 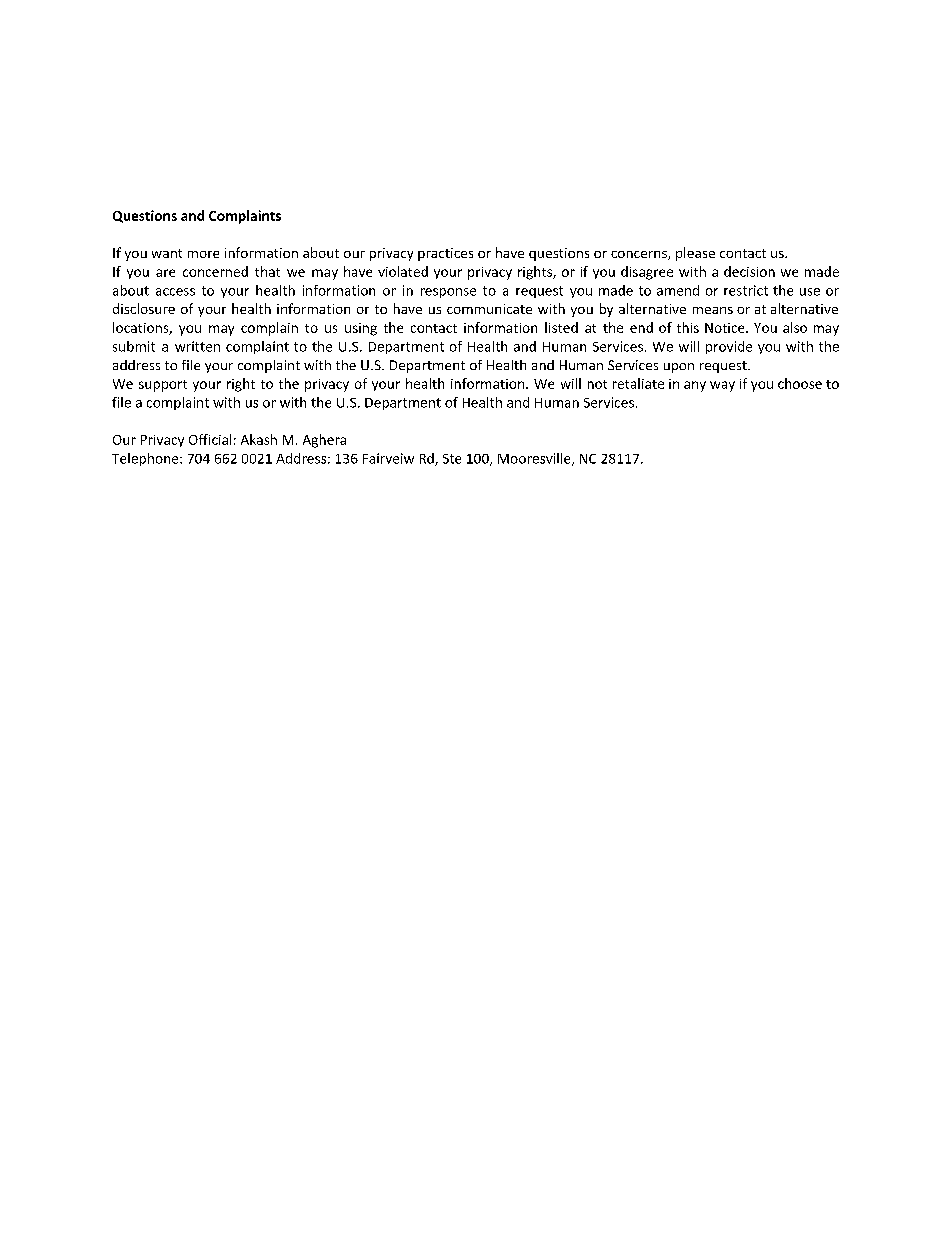 What do you see at coordinates (361, 329) in the page?
I see `using` at bounding box center [361, 329].
